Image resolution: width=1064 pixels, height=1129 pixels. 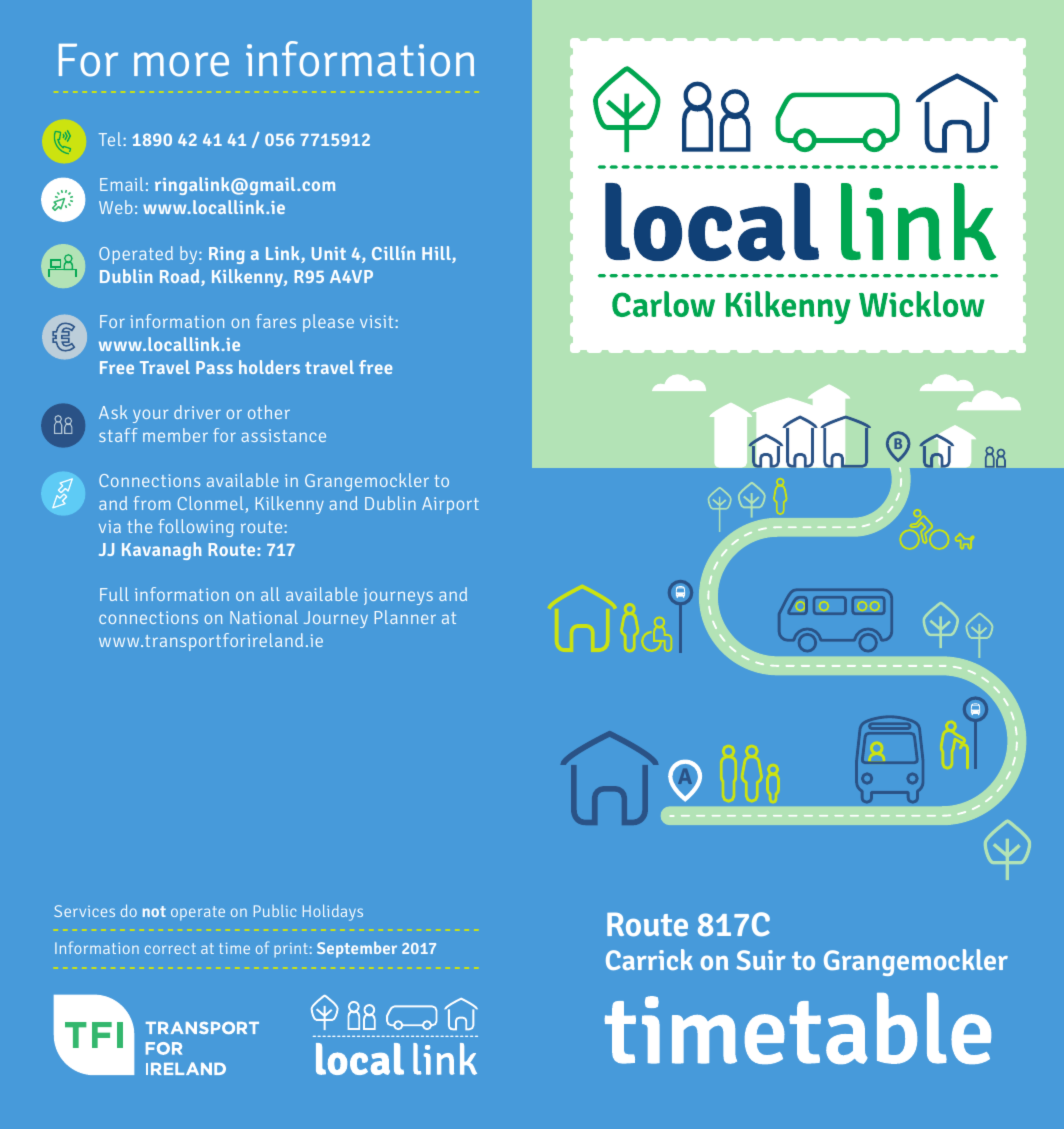 I want to click on Tel, so click(x=110, y=139).
